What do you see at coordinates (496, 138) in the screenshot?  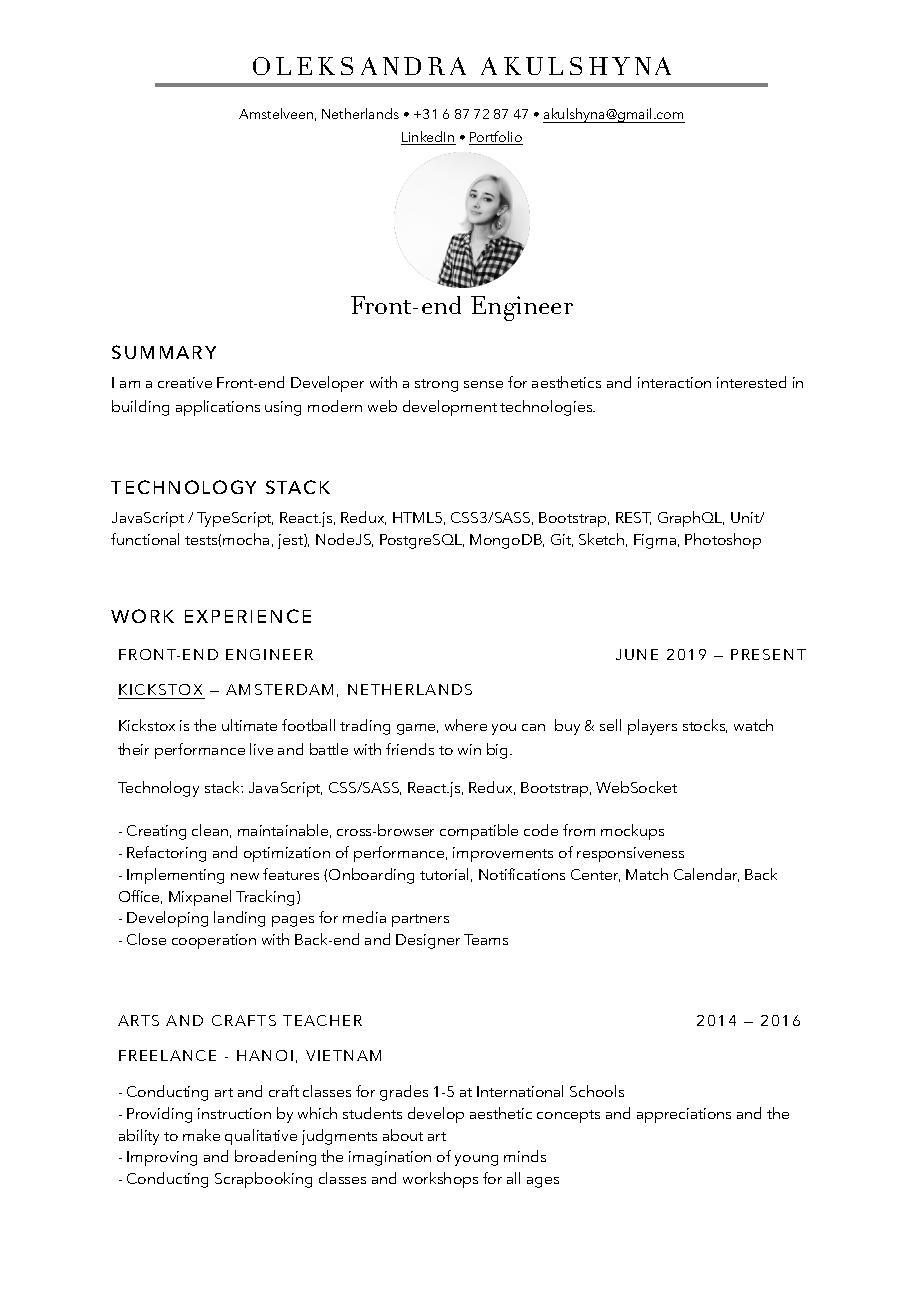 I see `Portfolio` at bounding box center [496, 138].
